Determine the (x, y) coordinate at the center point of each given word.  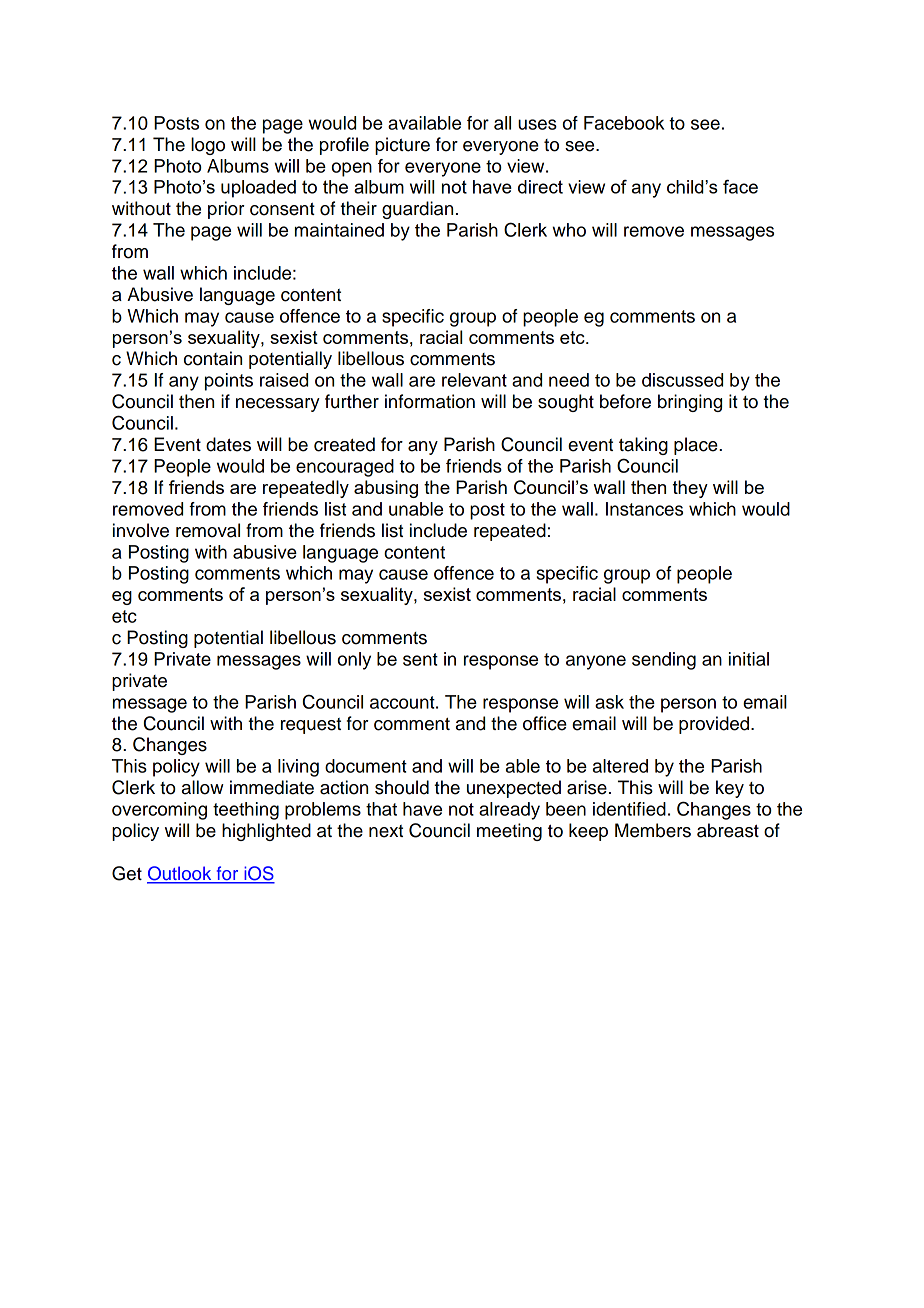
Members (653, 830)
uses (537, 124)
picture (402, 146)
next (386, 831)
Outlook (180, 874)
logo (208, 146)
